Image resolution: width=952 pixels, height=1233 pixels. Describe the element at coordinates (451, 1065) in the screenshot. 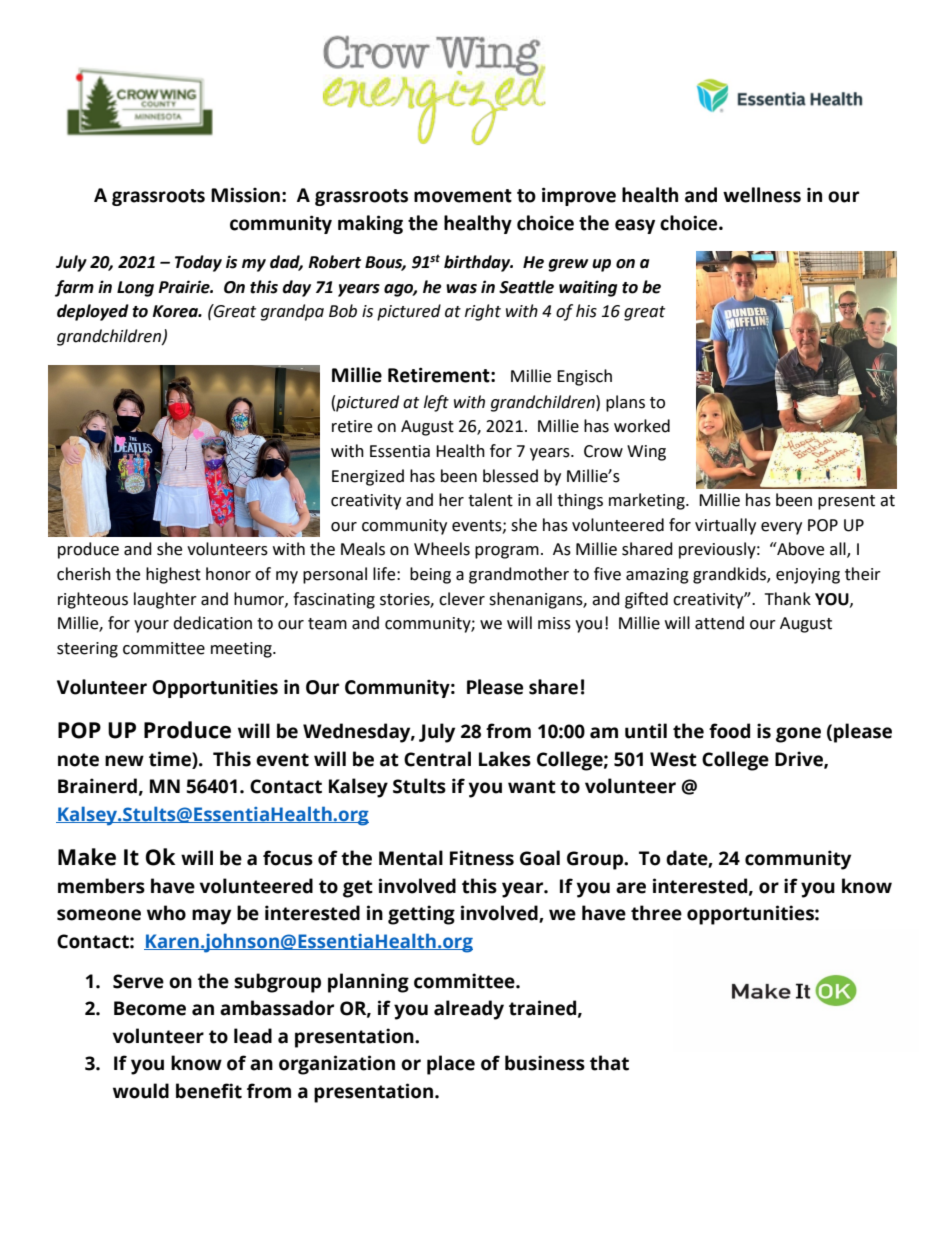

I see `place` at that location.
